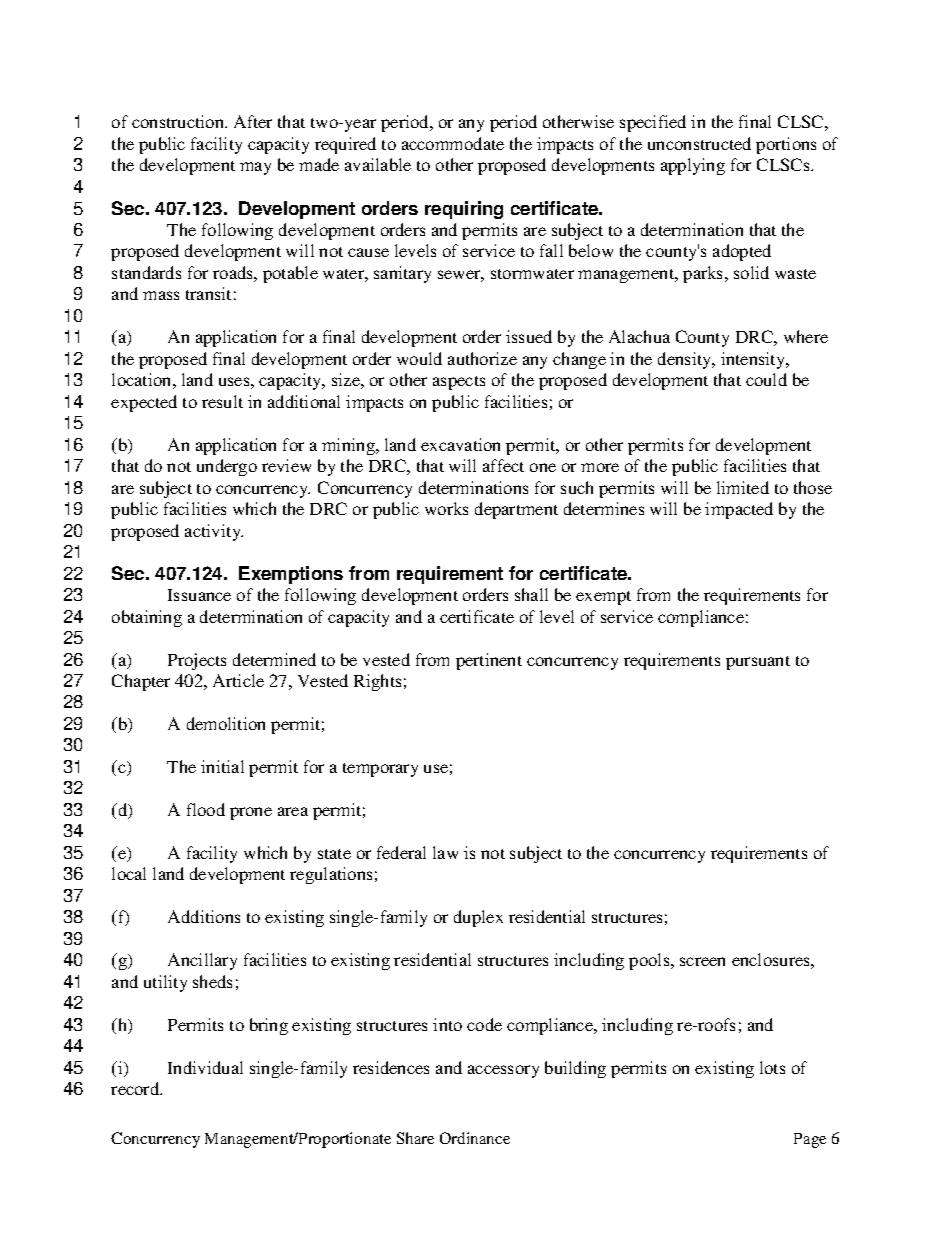  I want to click on may, so click(255, 168).
